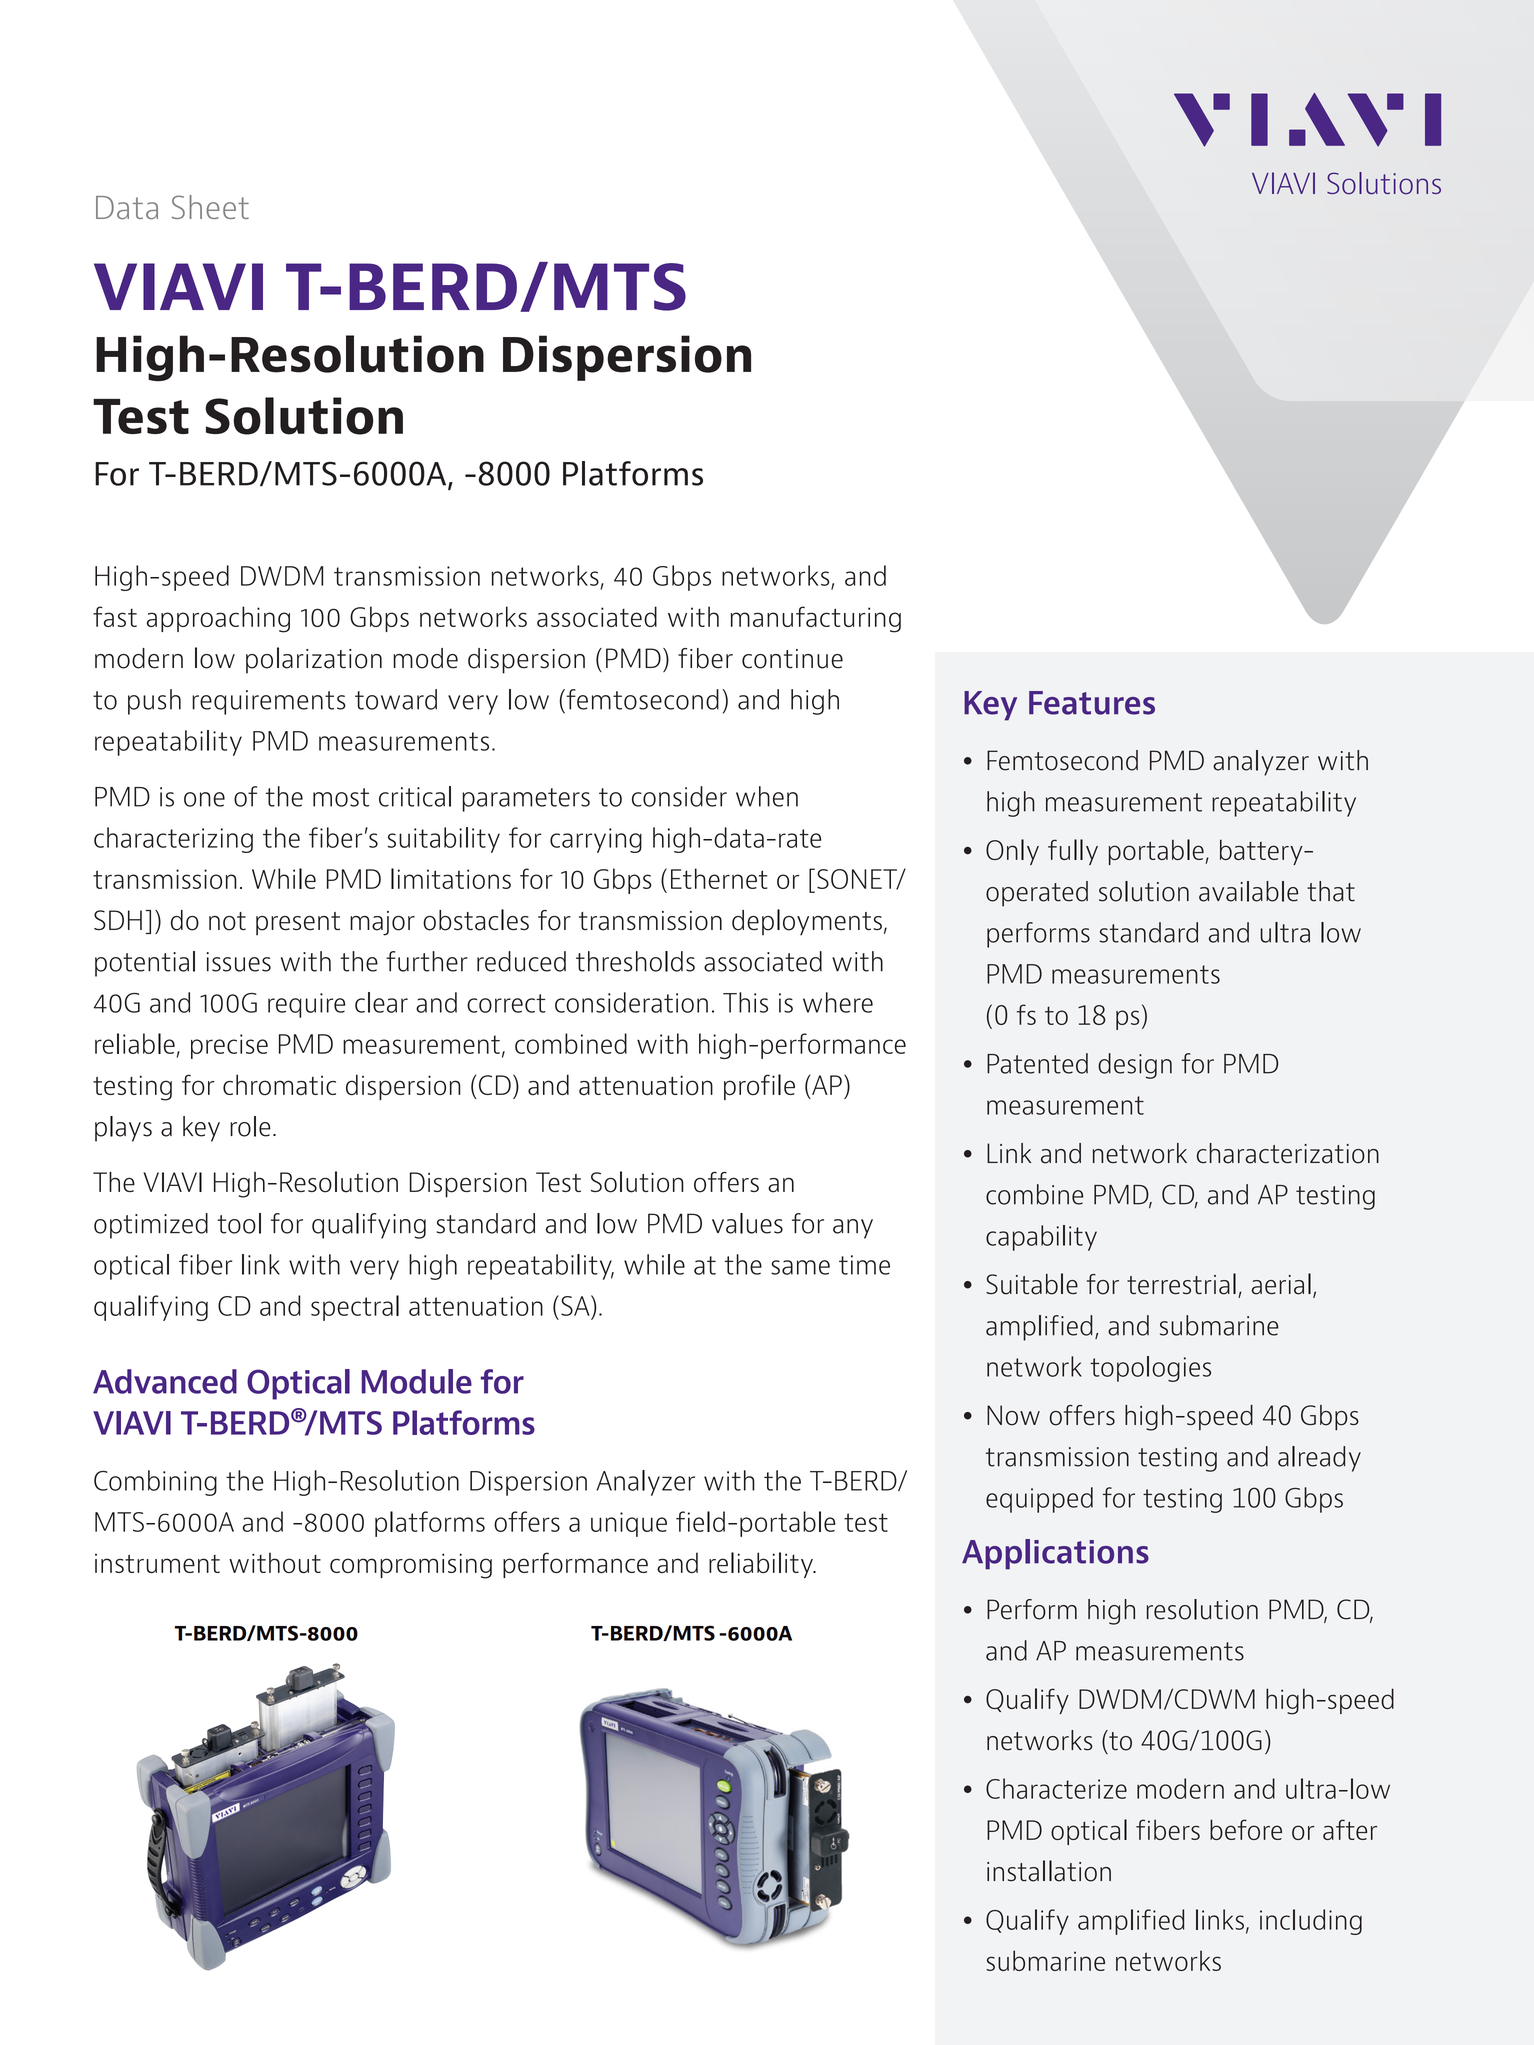 Image resolution: width=1534 pixels, height=2045 pixels. Describe the element at coordinates (314, 660) in the image. I see `polarization` at that location.
